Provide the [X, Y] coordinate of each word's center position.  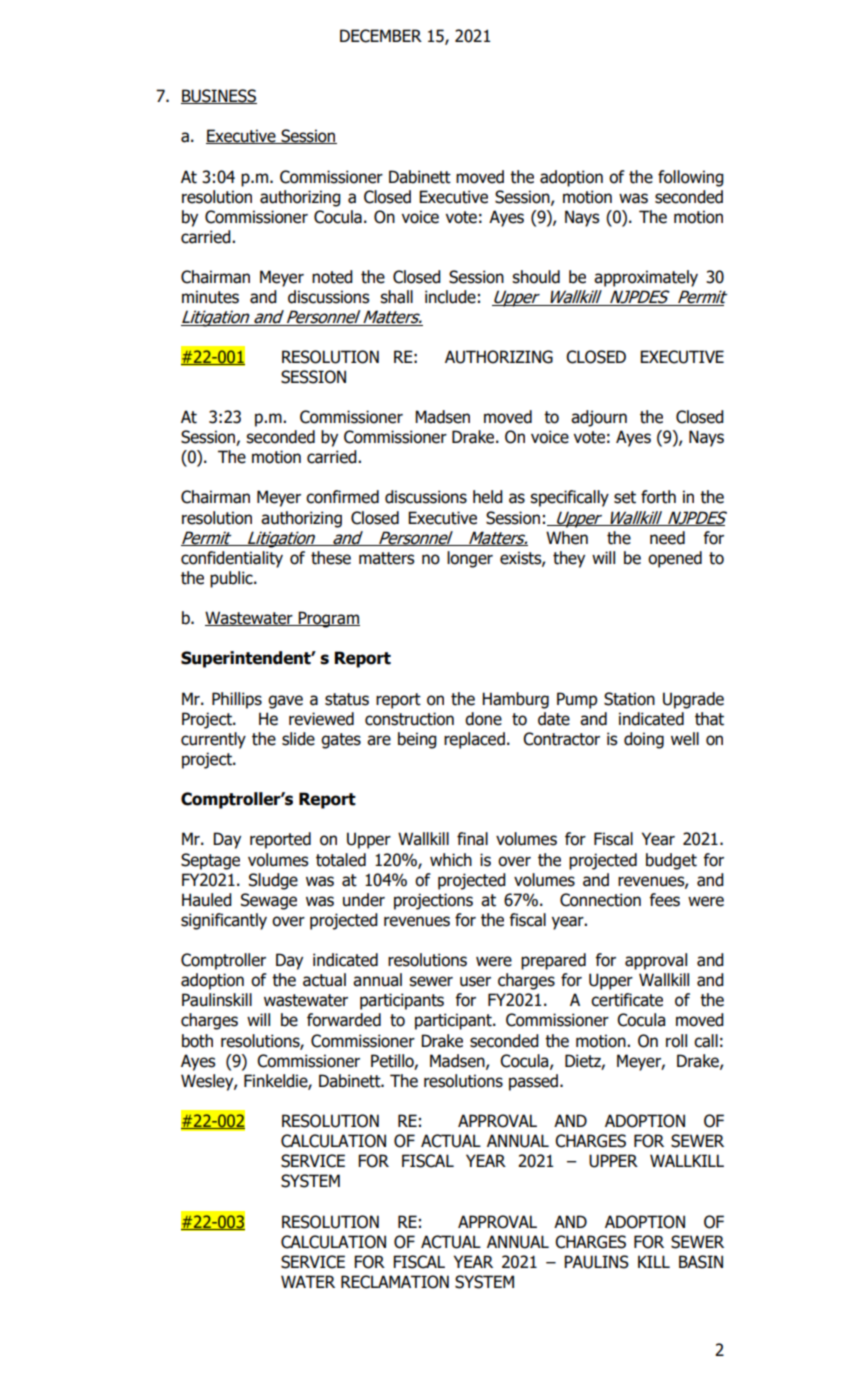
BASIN [701, 1262]
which [451, 860]
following [691, 178]
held [488, 497]
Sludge [273, 881]
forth [658, 497]
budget [671, 861]
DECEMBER [381, 36]
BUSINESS [219, 96]
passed [533, 1082]
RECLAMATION [395, 1282]
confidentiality [232, 559]
